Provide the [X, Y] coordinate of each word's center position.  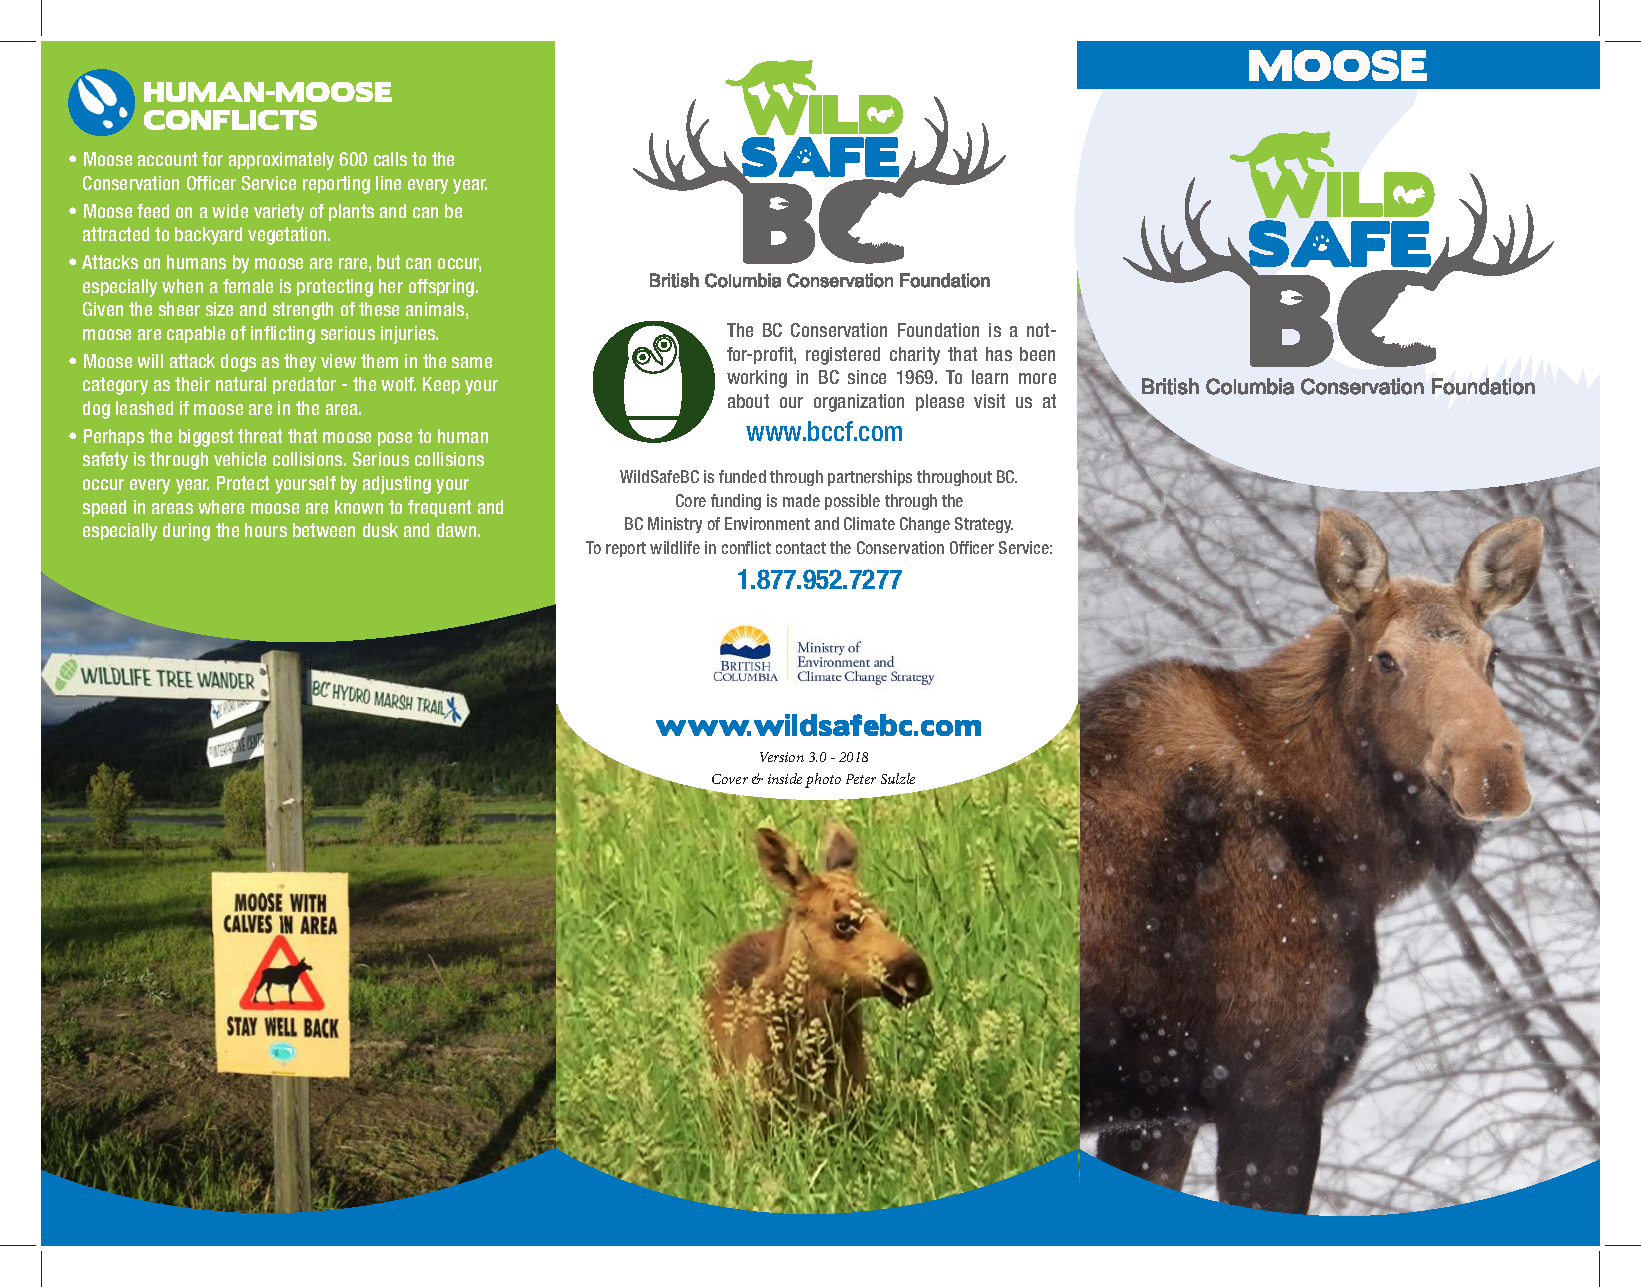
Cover [730, 779]
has [999, 354]
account [167, 159]
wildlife [675, 547]
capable [196, 334]
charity [915, 356]
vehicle [240, 459]
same [472, 362]
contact [801, 548]
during [186, 532]
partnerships [870, 478]
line [388, 183]
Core [691, 500]
